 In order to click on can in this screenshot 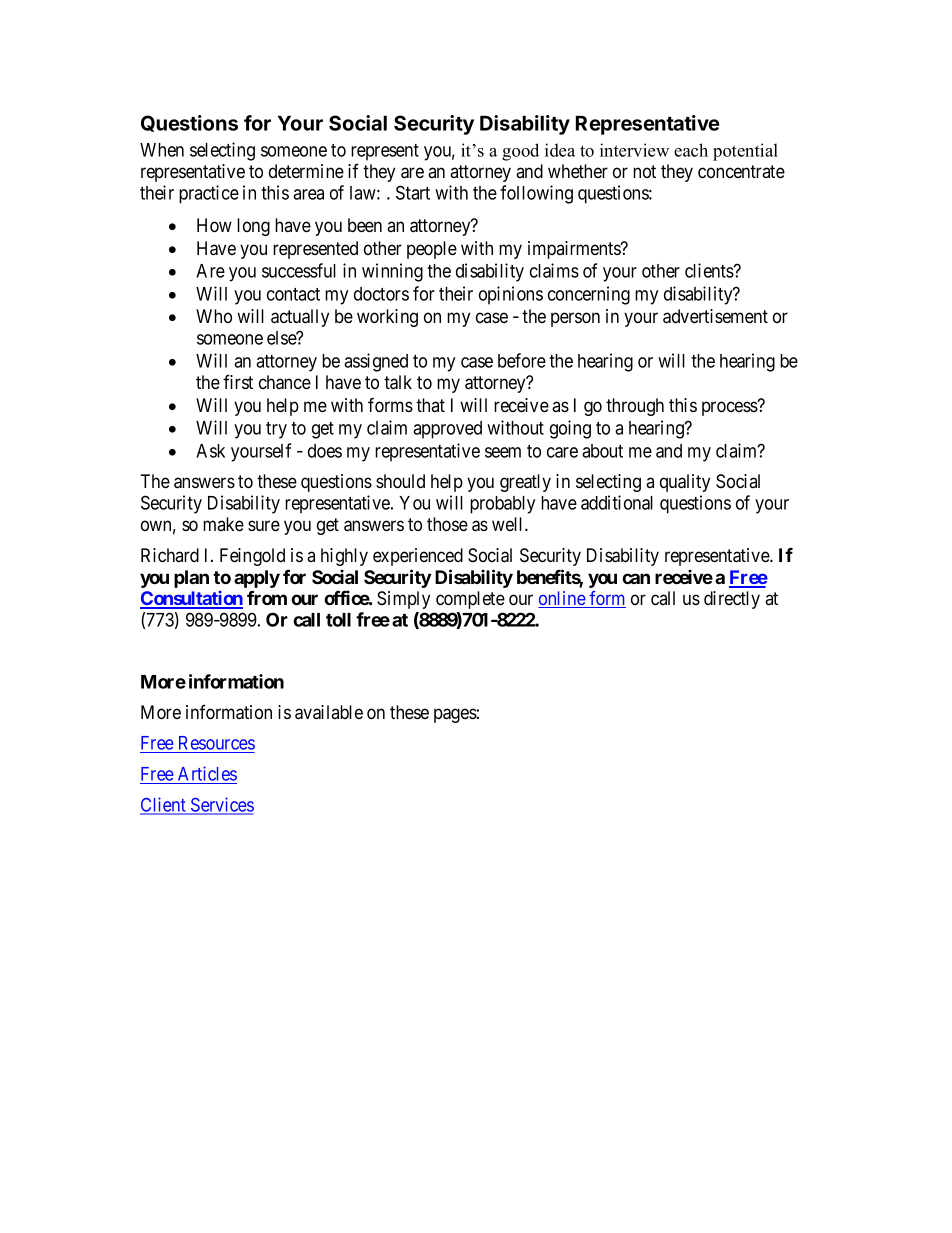, I will do `click(636, 578)`.
